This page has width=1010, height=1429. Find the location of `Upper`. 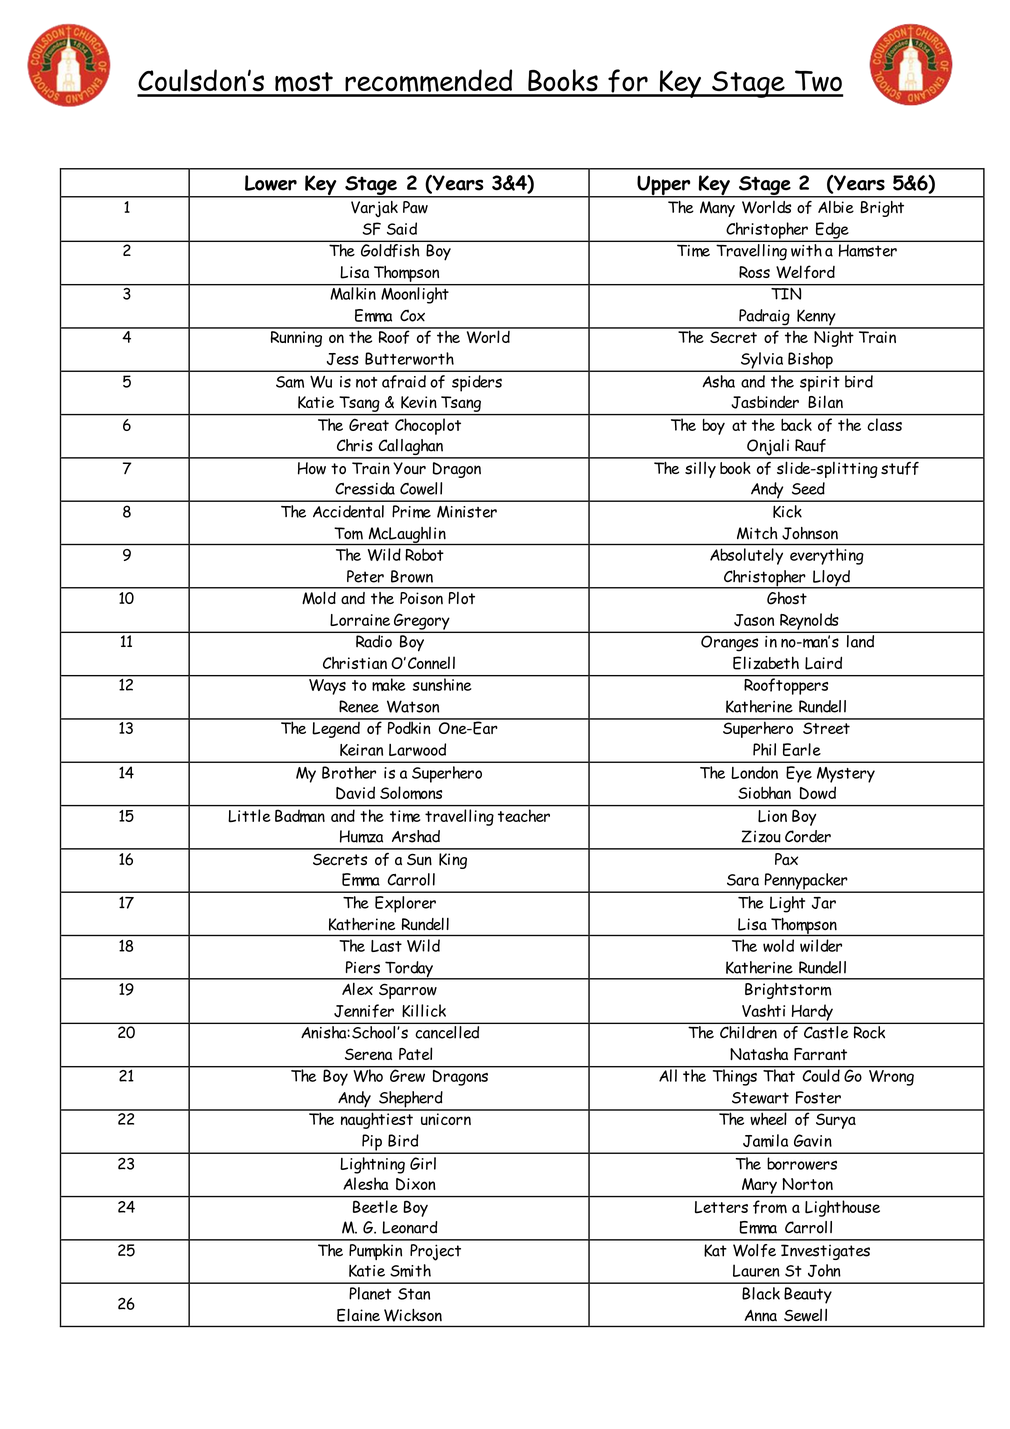

Upper is located at coordinates (664, 186).
